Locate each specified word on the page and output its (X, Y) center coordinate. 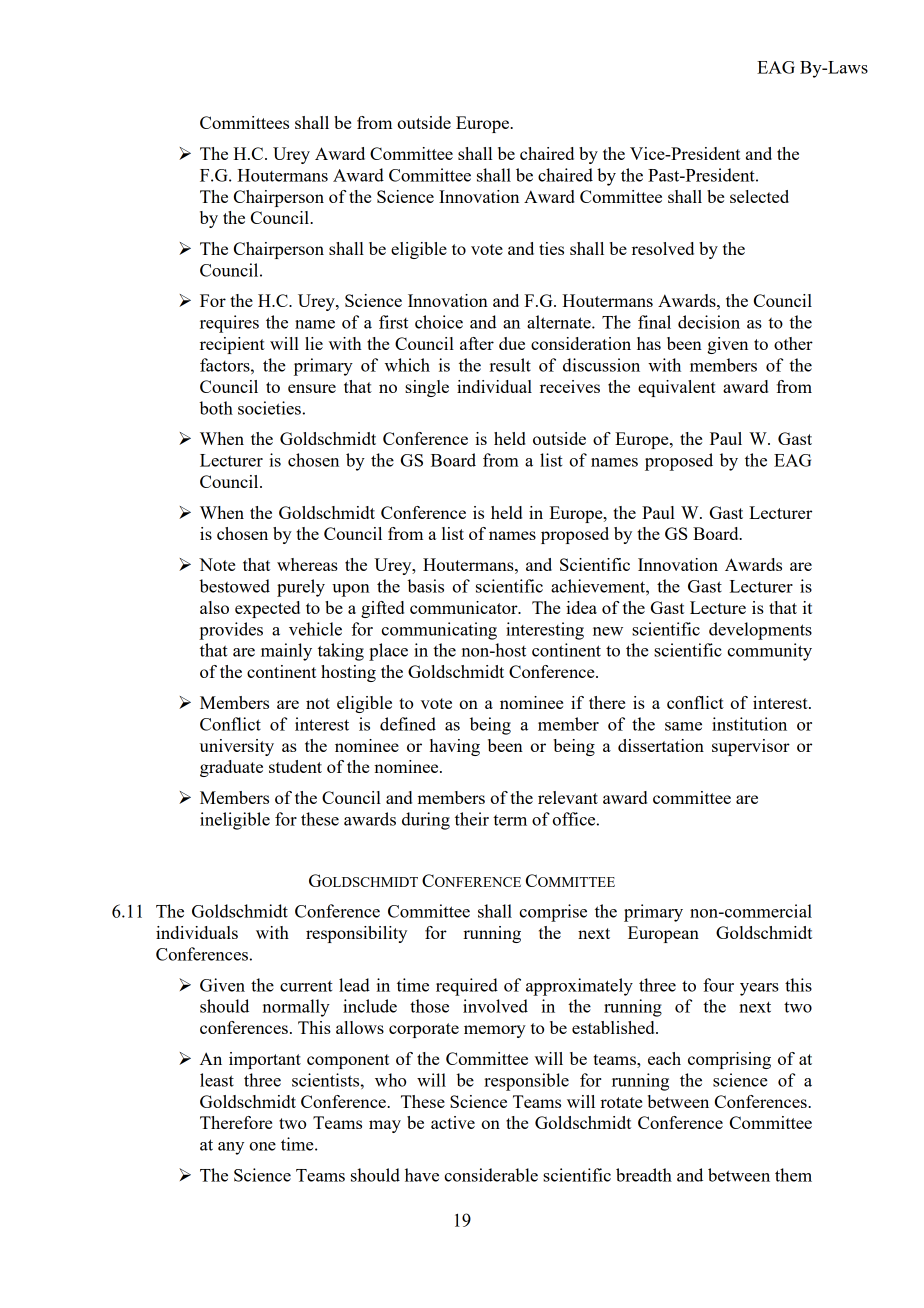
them (793, 1175)
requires (229, 324)
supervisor (751, 747)
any (231, 1148)
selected (759, 196)
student (295, 766)
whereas (307, 564)
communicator (465, 607)
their (472, 819)
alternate (560, 322)
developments (760, 631)
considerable (491, 1175)
